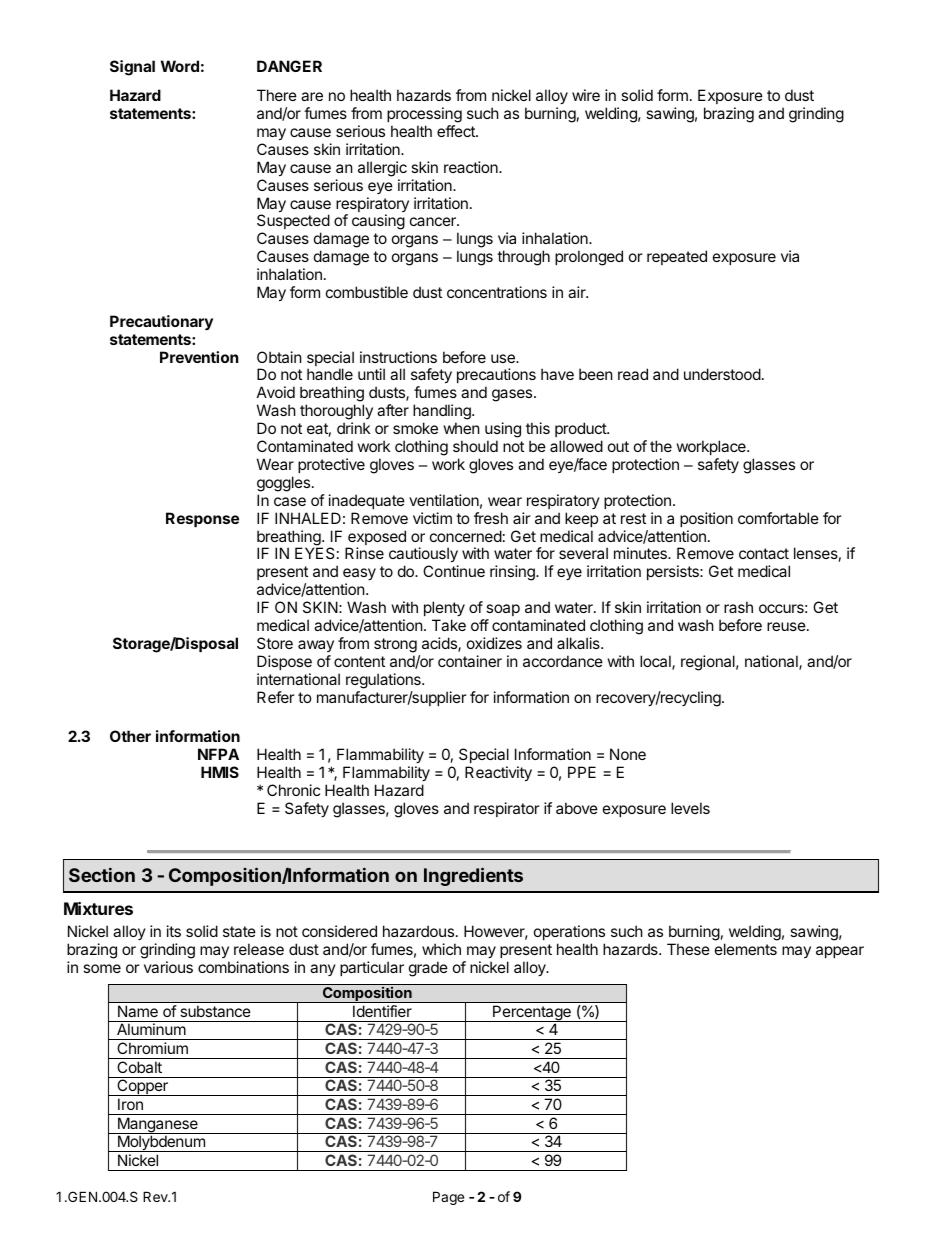 This page has width=952, height=1233. What do you see at coordinates (275, 643) in the page?
I see `Store` at bounding box center [275, 643].
